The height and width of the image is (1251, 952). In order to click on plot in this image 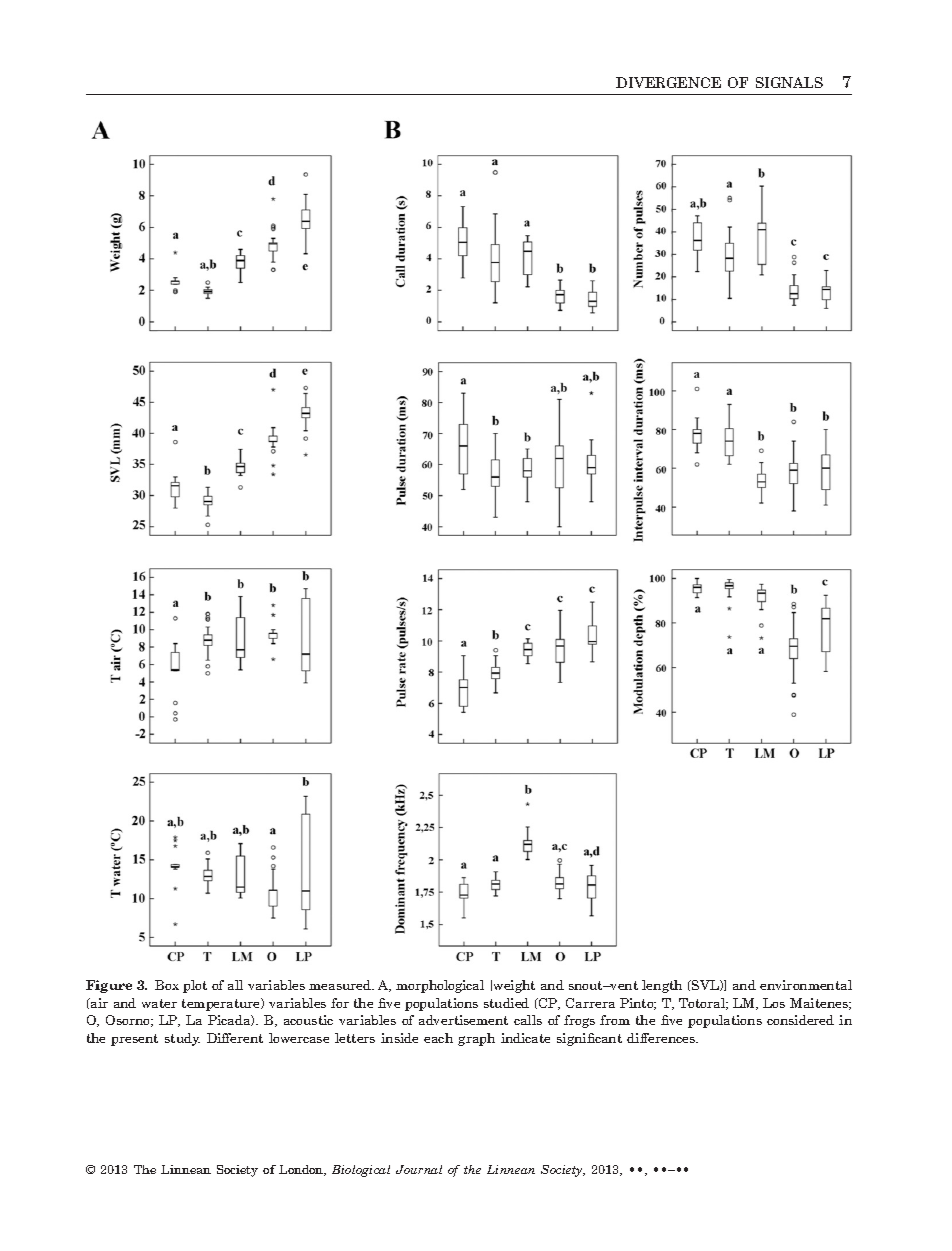, I will do `click(195, 986)`.
